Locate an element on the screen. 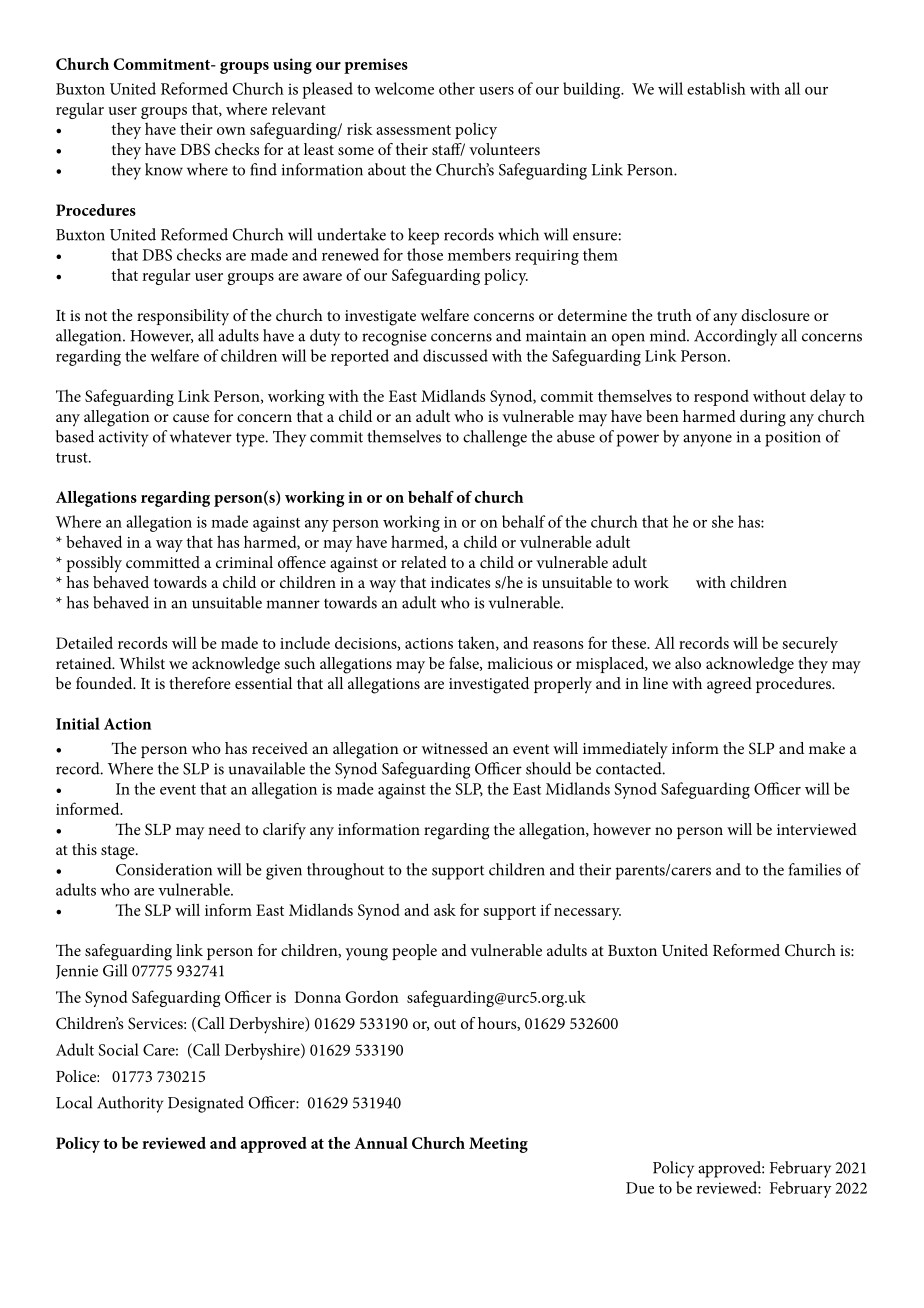 The height and width of the screenshot is (1308, 924). interviewed is located at coordinates (817, 829).
